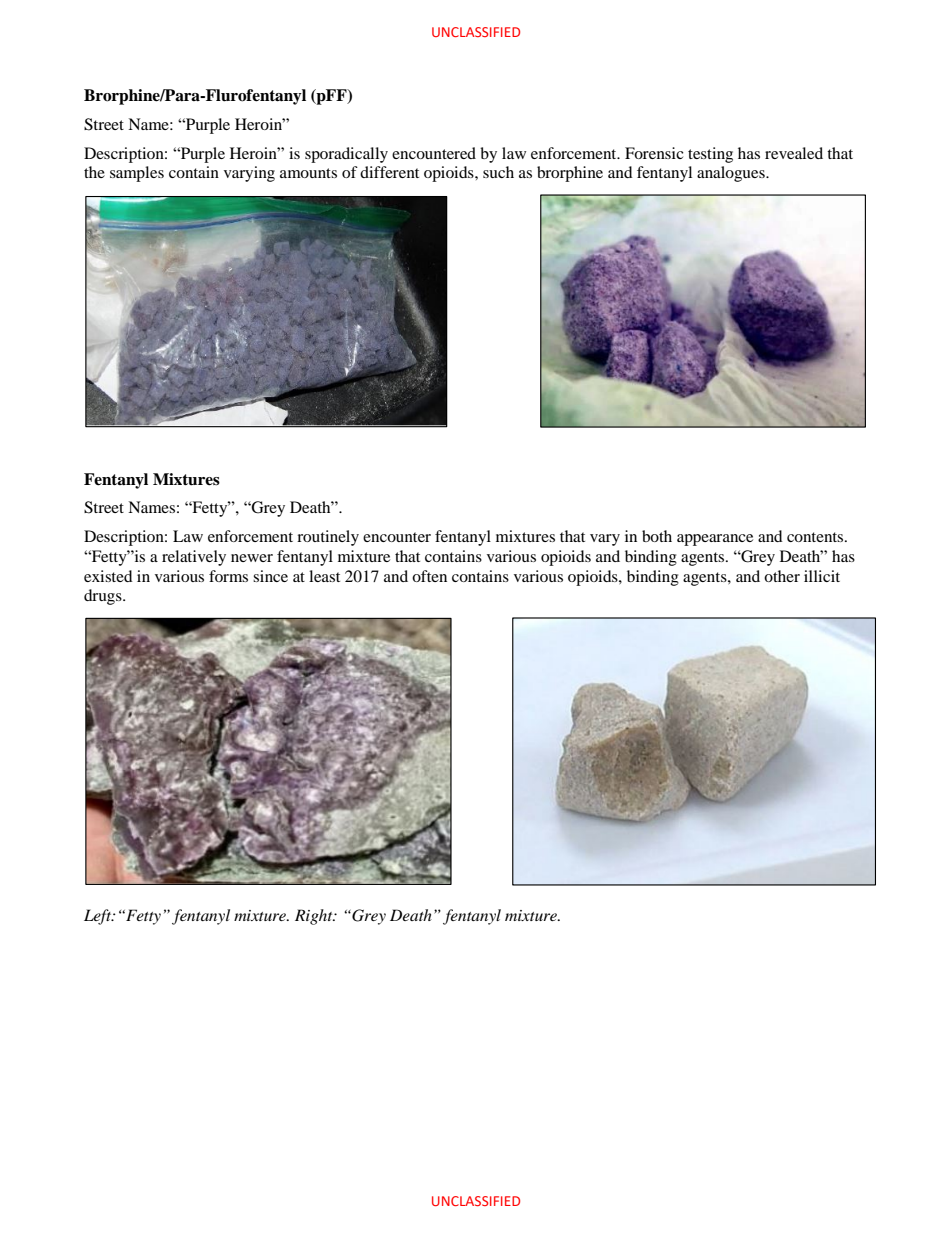 This screenshot has height=1233, width=952. What do you see at coordinates (270, 576) in the screenshot?
I see `since` at bounding box center [270, 576].
